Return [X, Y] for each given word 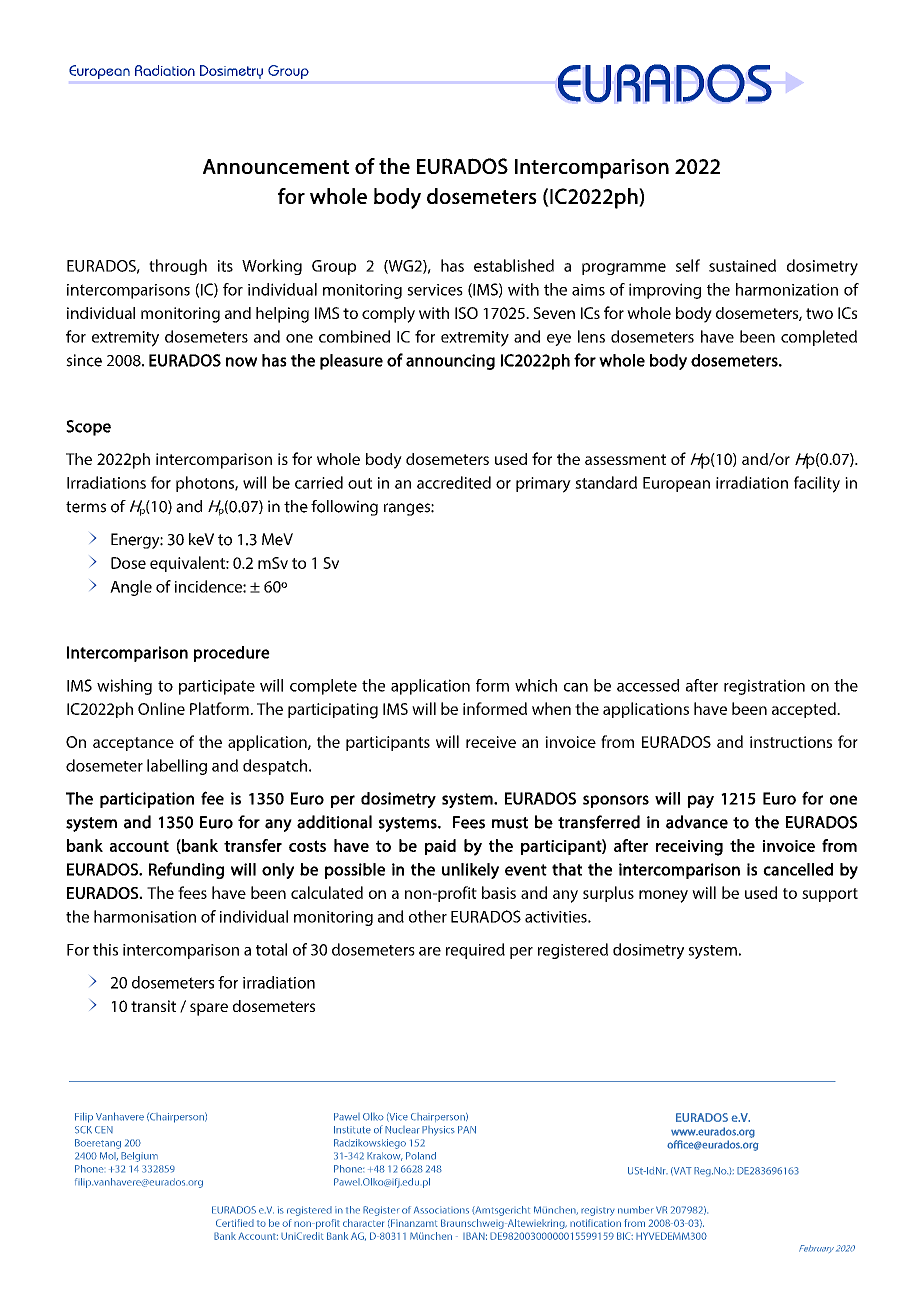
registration [764, 687]
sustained [742, 265]
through [178, 267]
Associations [441, 1210]
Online [161, 708]
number [636, 1210]
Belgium [139, 1157]
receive [491, 742]
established [514, 265]
